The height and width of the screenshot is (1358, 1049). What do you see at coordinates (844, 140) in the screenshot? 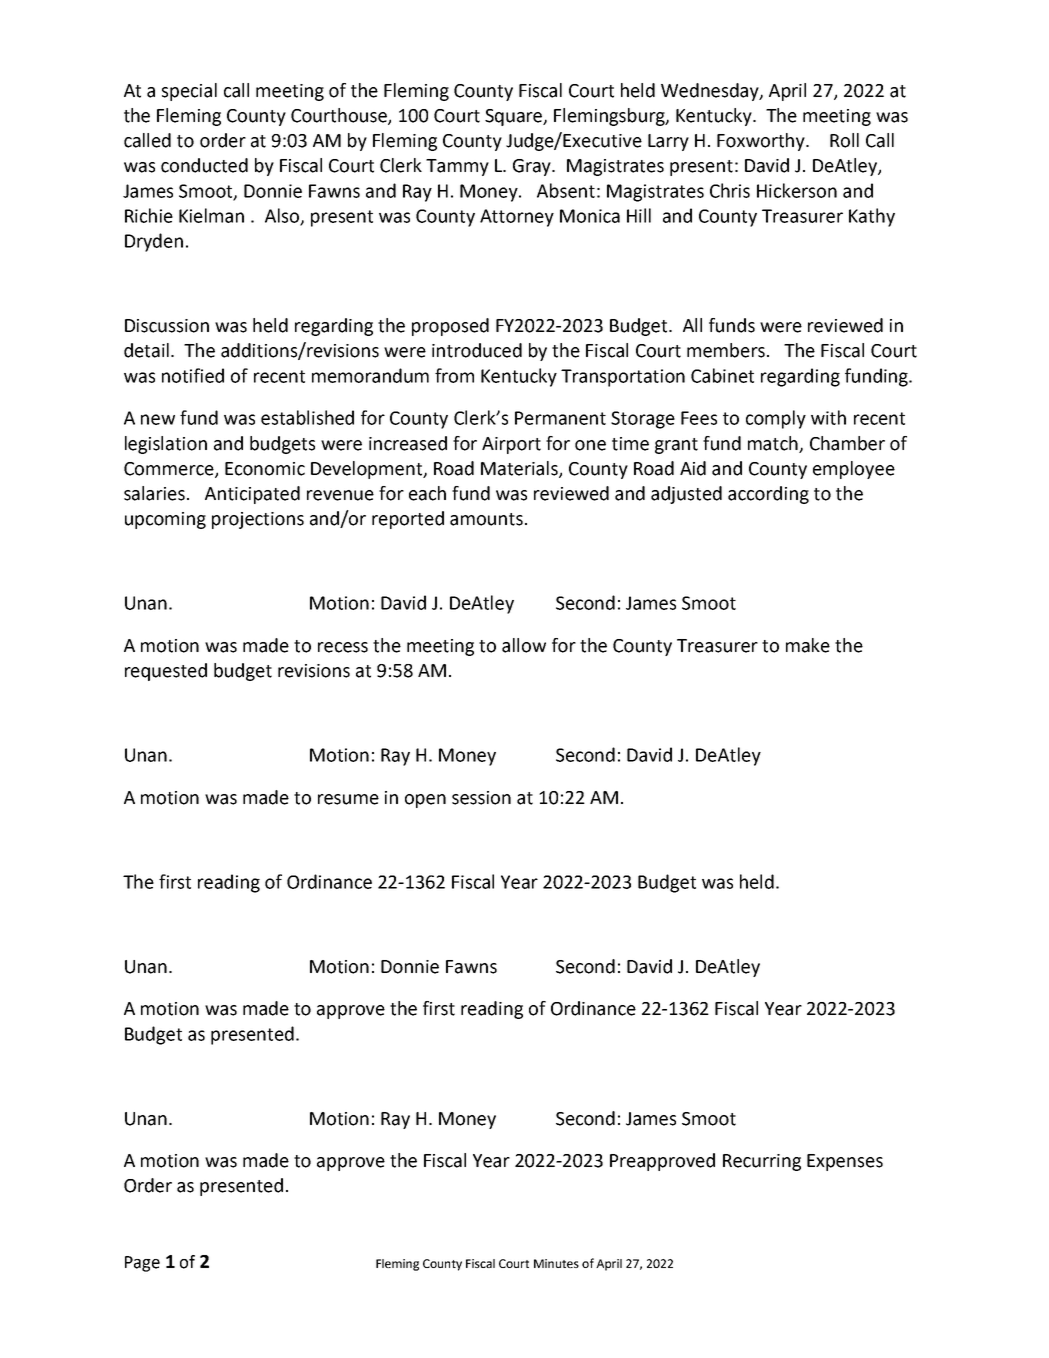
I see `Roll` at bounding box center [844, 140].
